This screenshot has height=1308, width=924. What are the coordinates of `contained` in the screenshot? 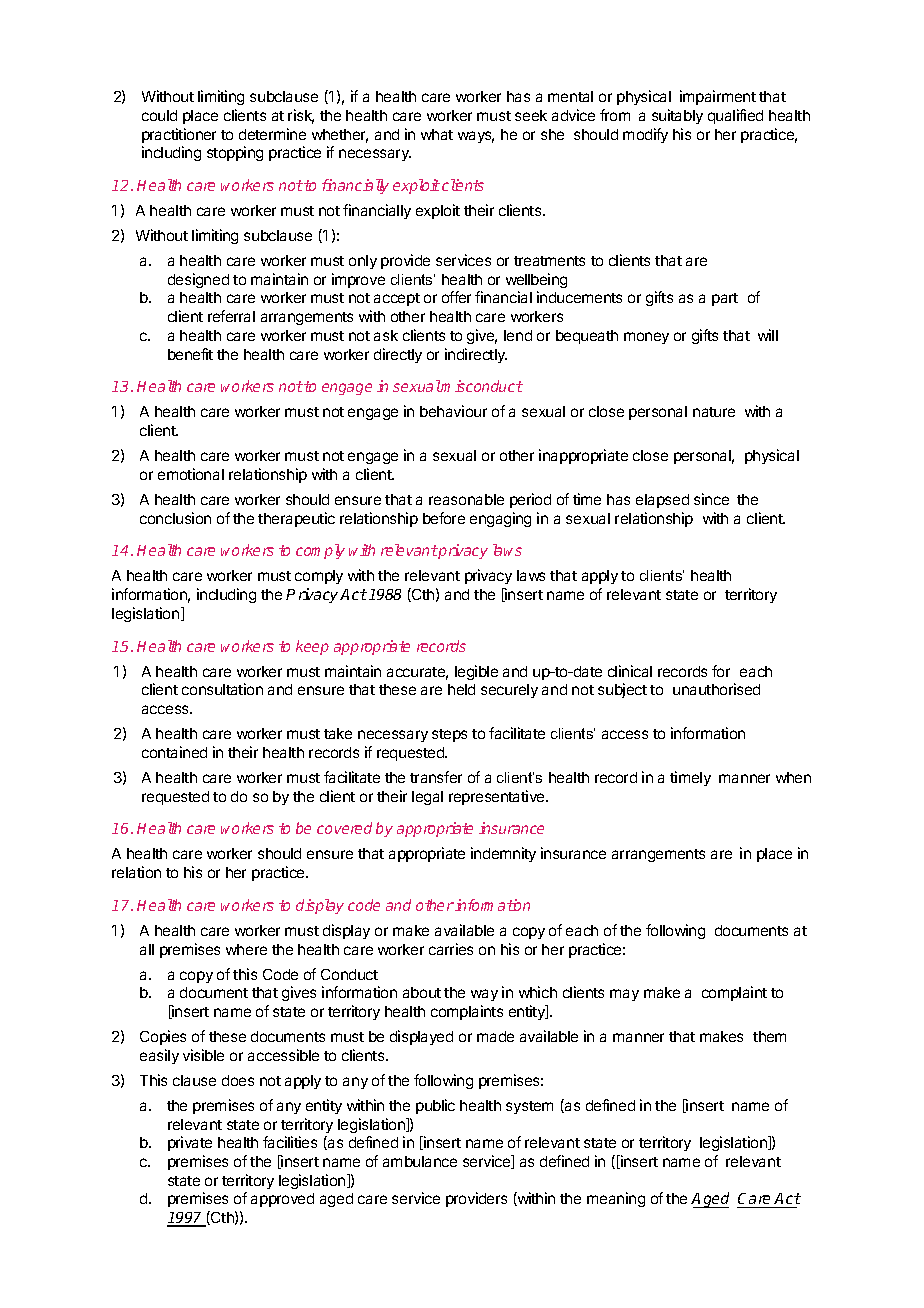 It's located at (174, 752).
